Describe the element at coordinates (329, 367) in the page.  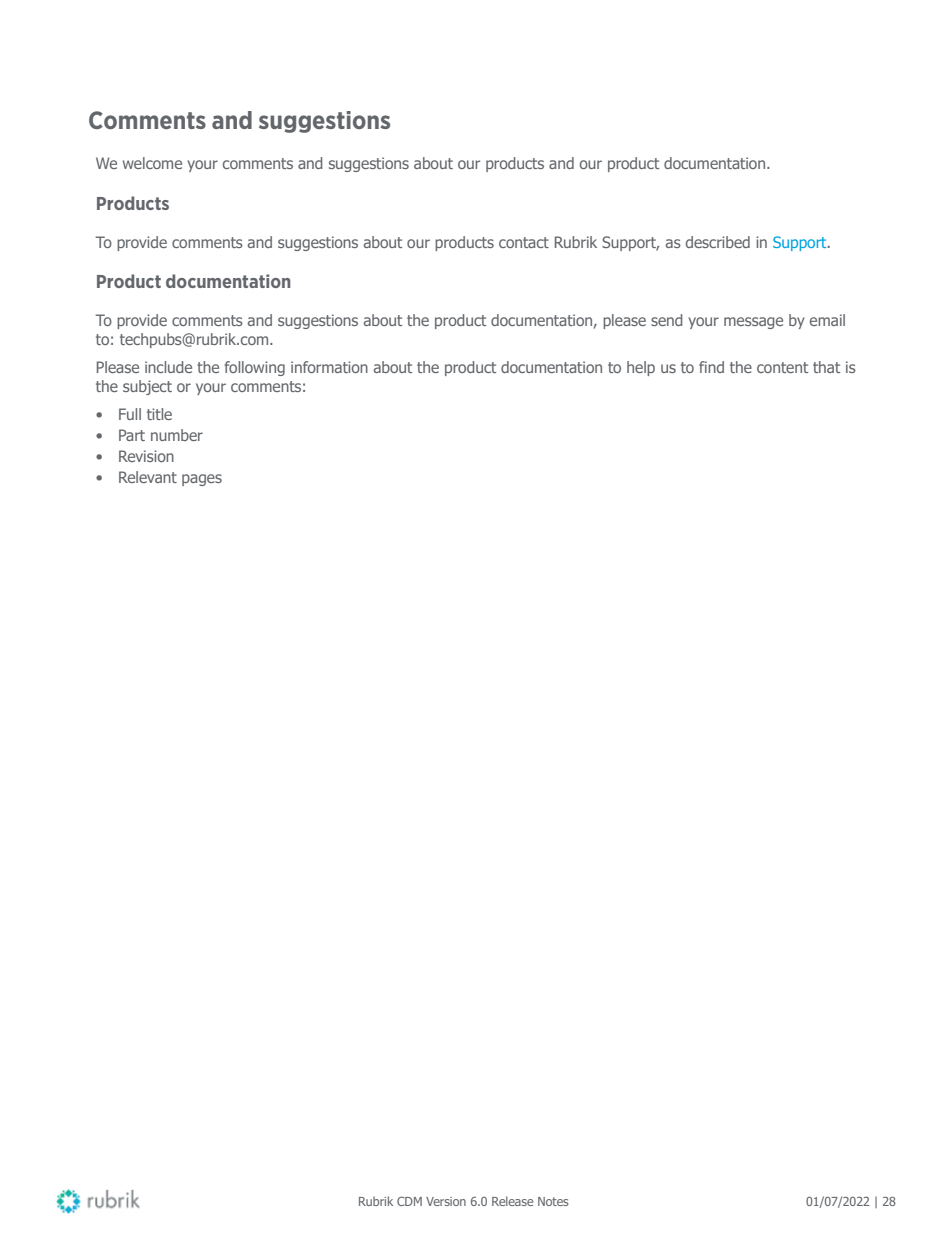
I see `information` at that location.
